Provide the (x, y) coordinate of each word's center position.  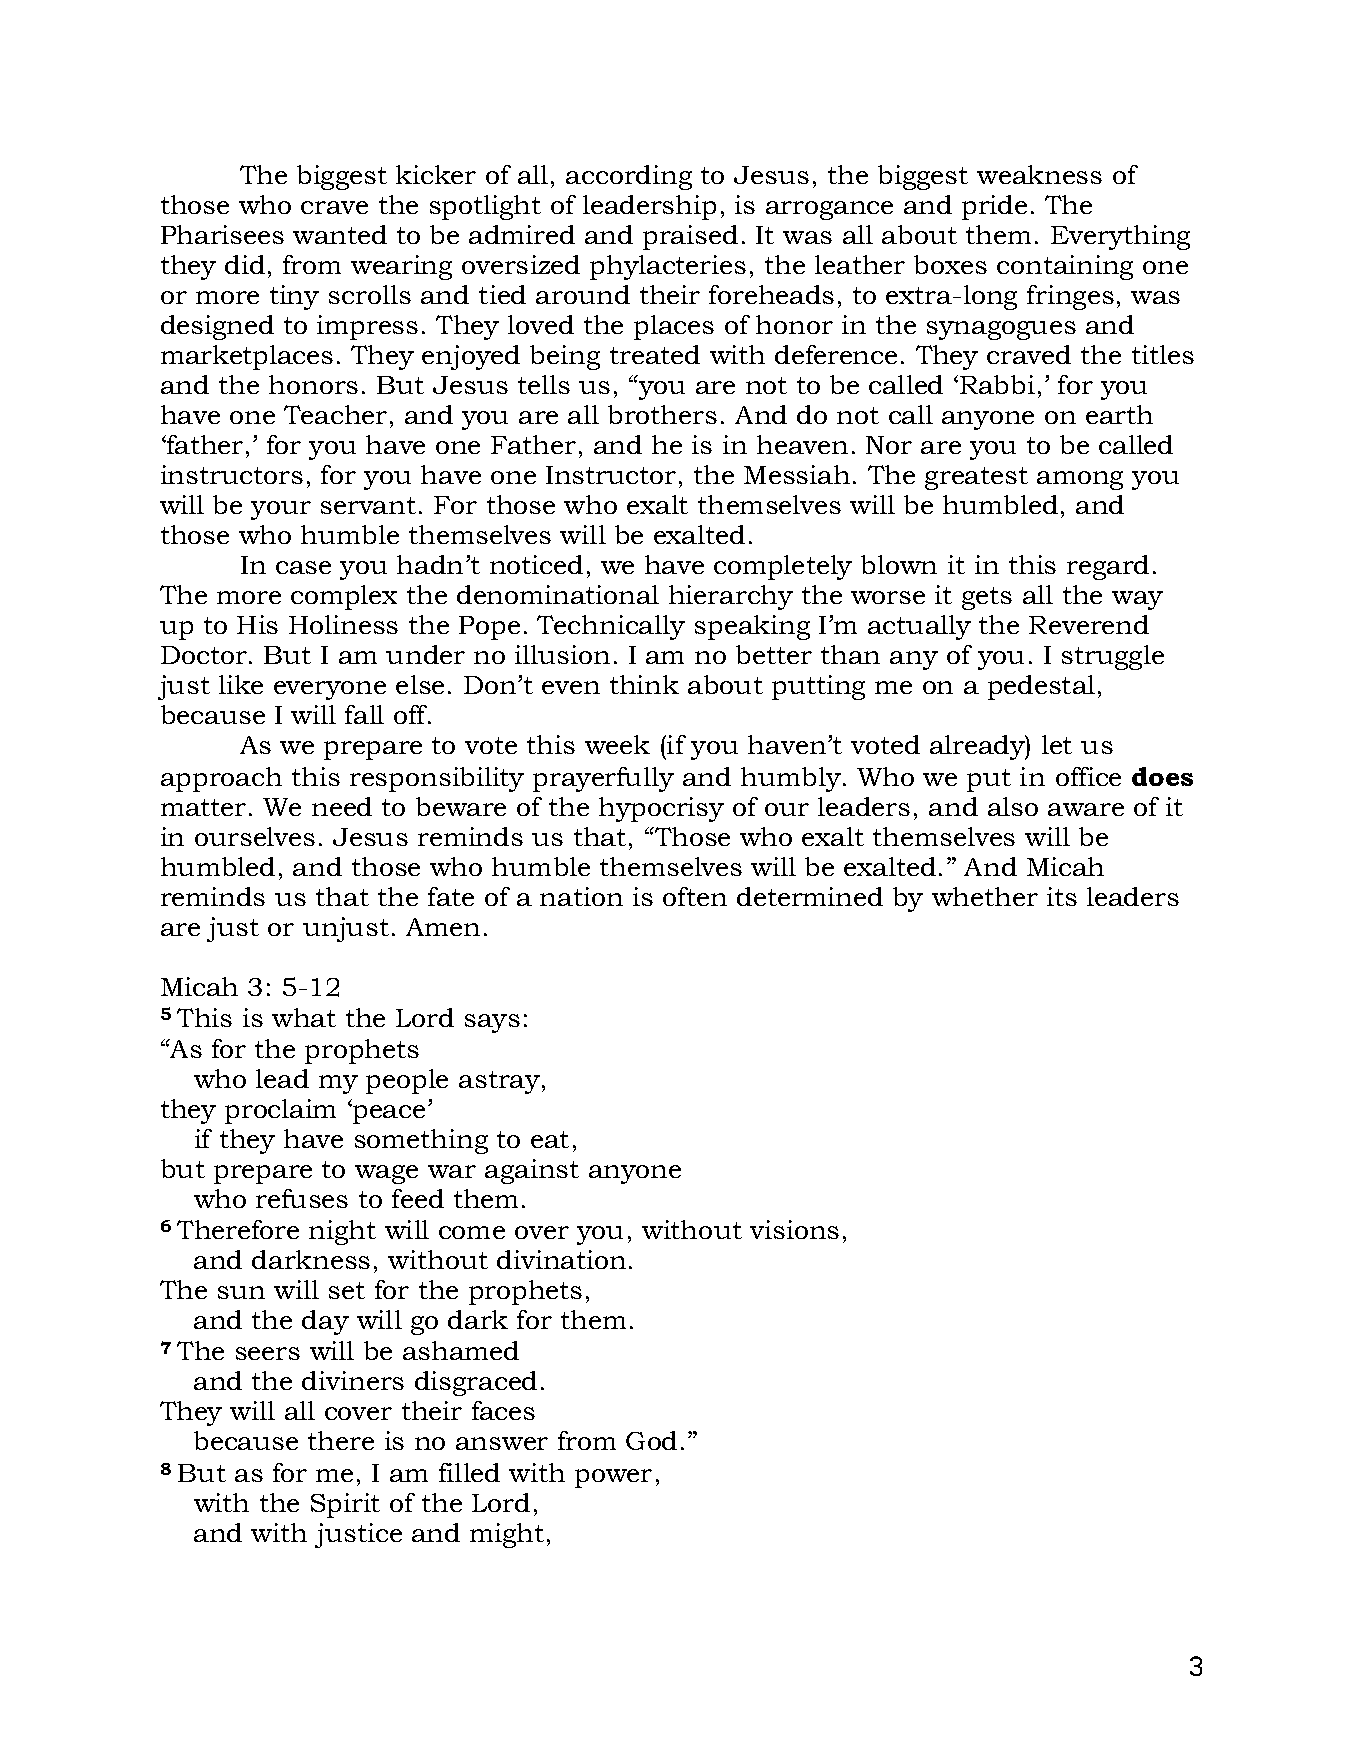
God (651, 1440)
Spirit (345, 1505)
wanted (340, 234)
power (613, 1478)
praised (690, 237)
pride (994, 207)
